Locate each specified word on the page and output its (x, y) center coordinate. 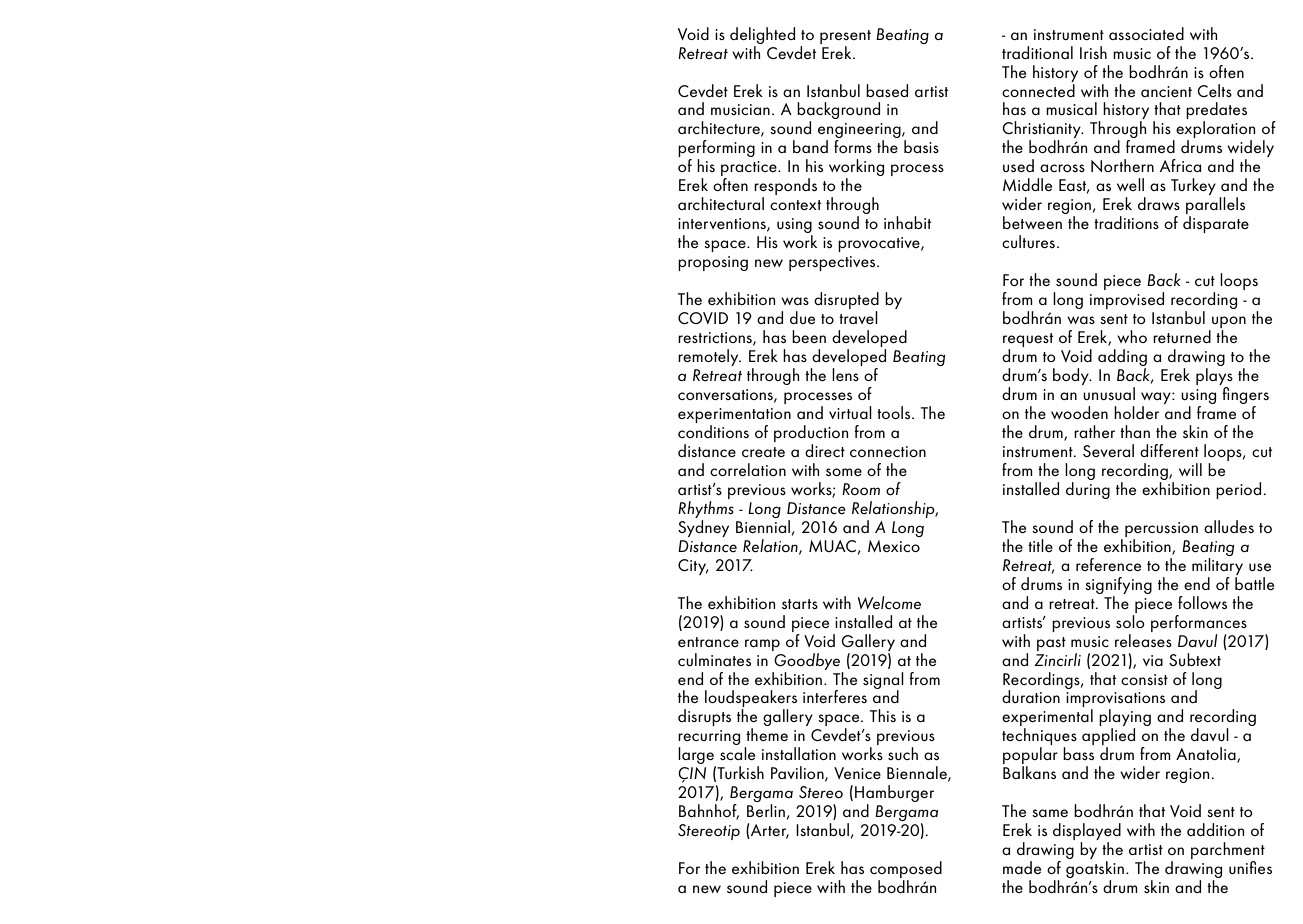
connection (888, 451)
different (1169, 450)
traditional (1037, 52)
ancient (1166, 91)
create (763, 452)
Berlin (766, 810)
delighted (762, 35)
